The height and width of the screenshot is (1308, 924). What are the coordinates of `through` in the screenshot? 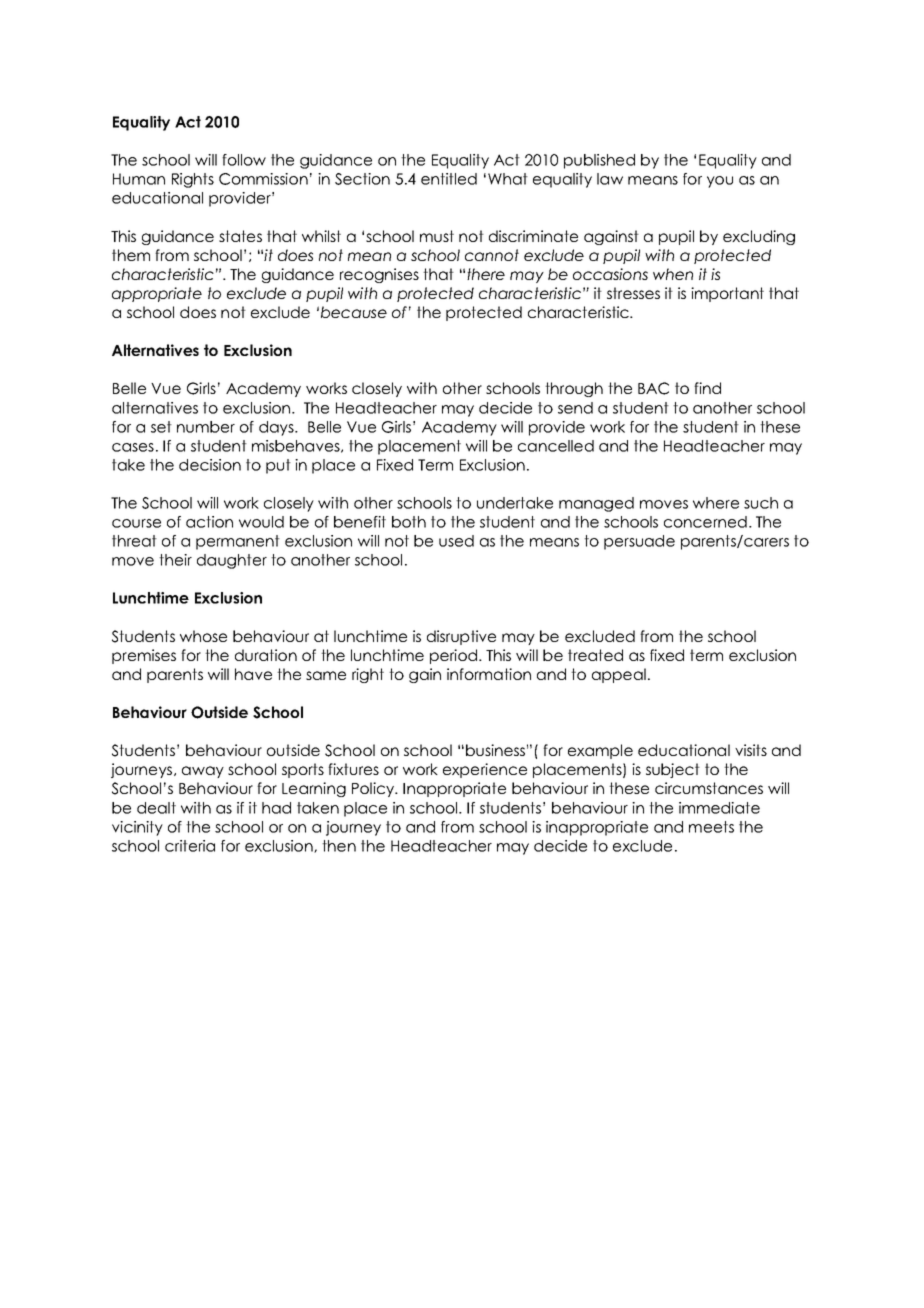 It's located at (574, 389).
